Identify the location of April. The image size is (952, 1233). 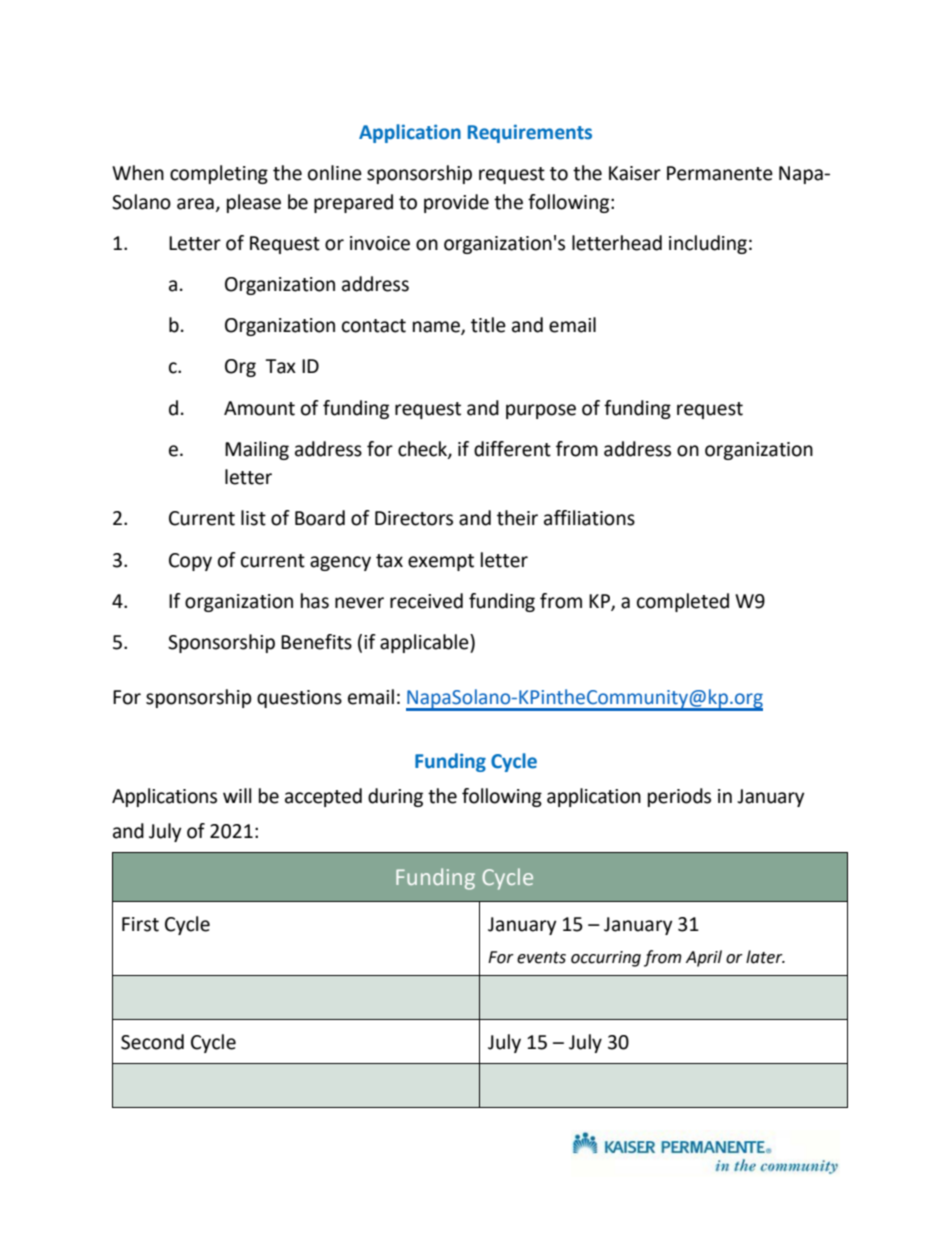
(704, 958).
